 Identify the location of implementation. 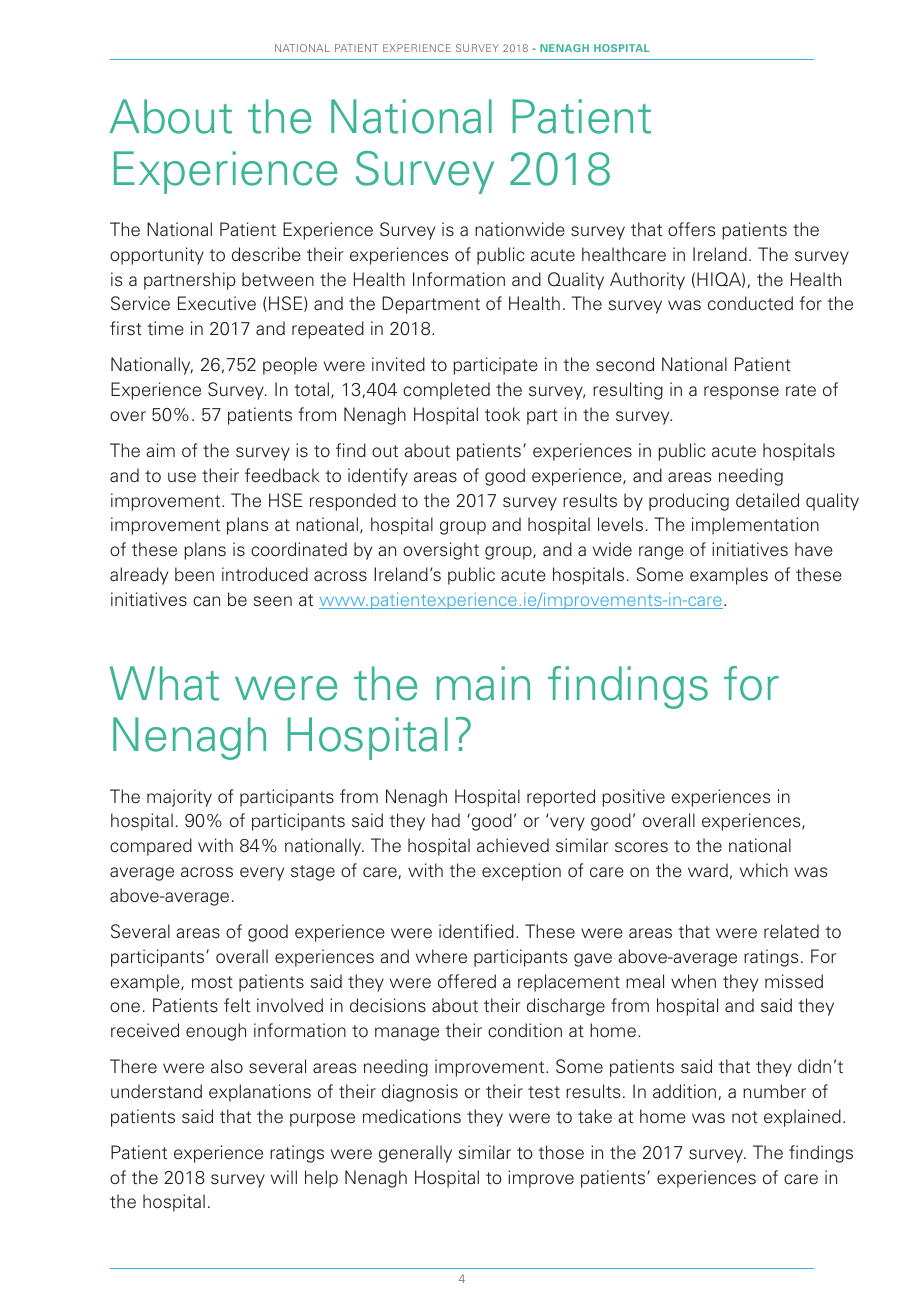
(755, 526).
